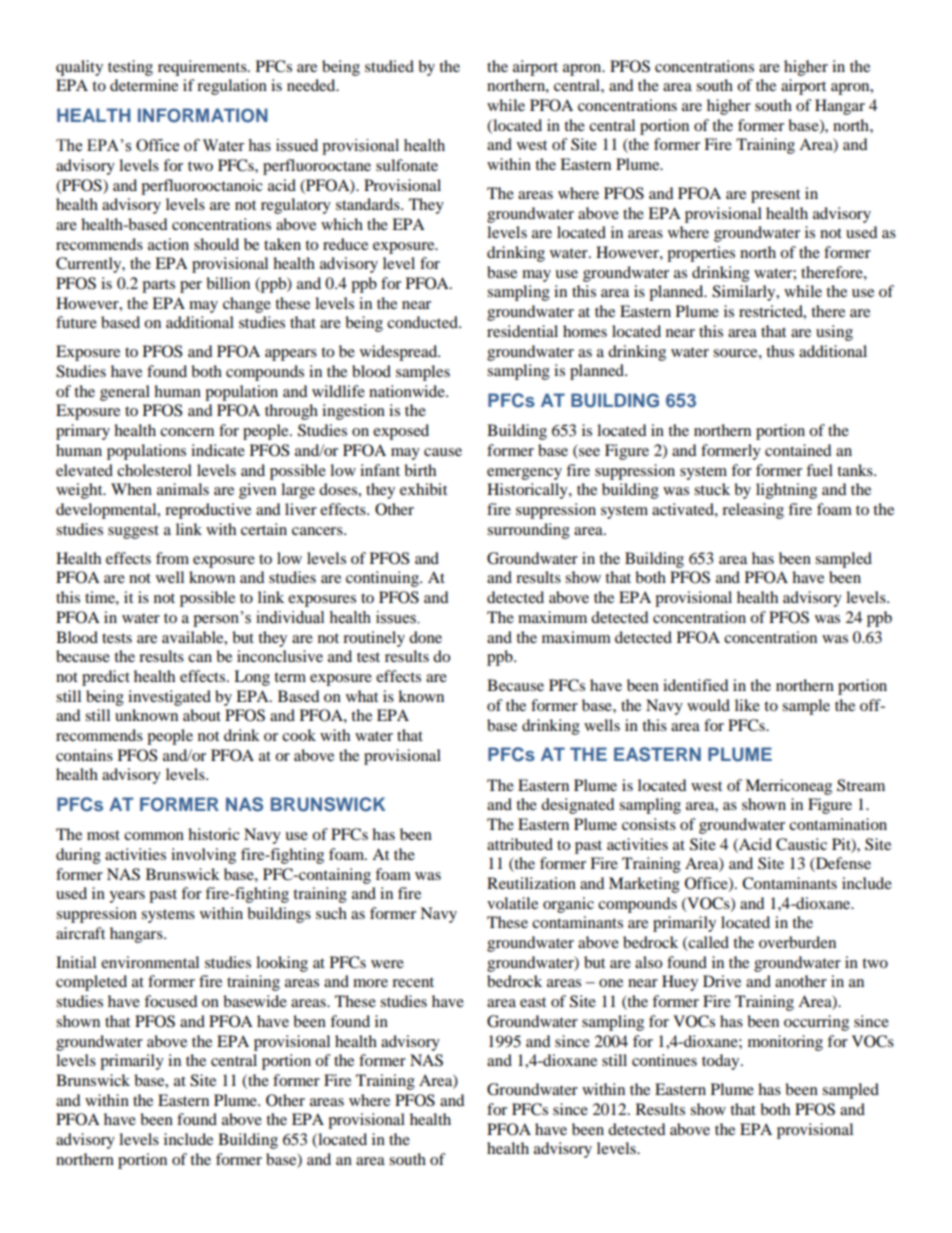 The height and width of the page is (1233, 952). I want to click on concern, so click(187, 432).
